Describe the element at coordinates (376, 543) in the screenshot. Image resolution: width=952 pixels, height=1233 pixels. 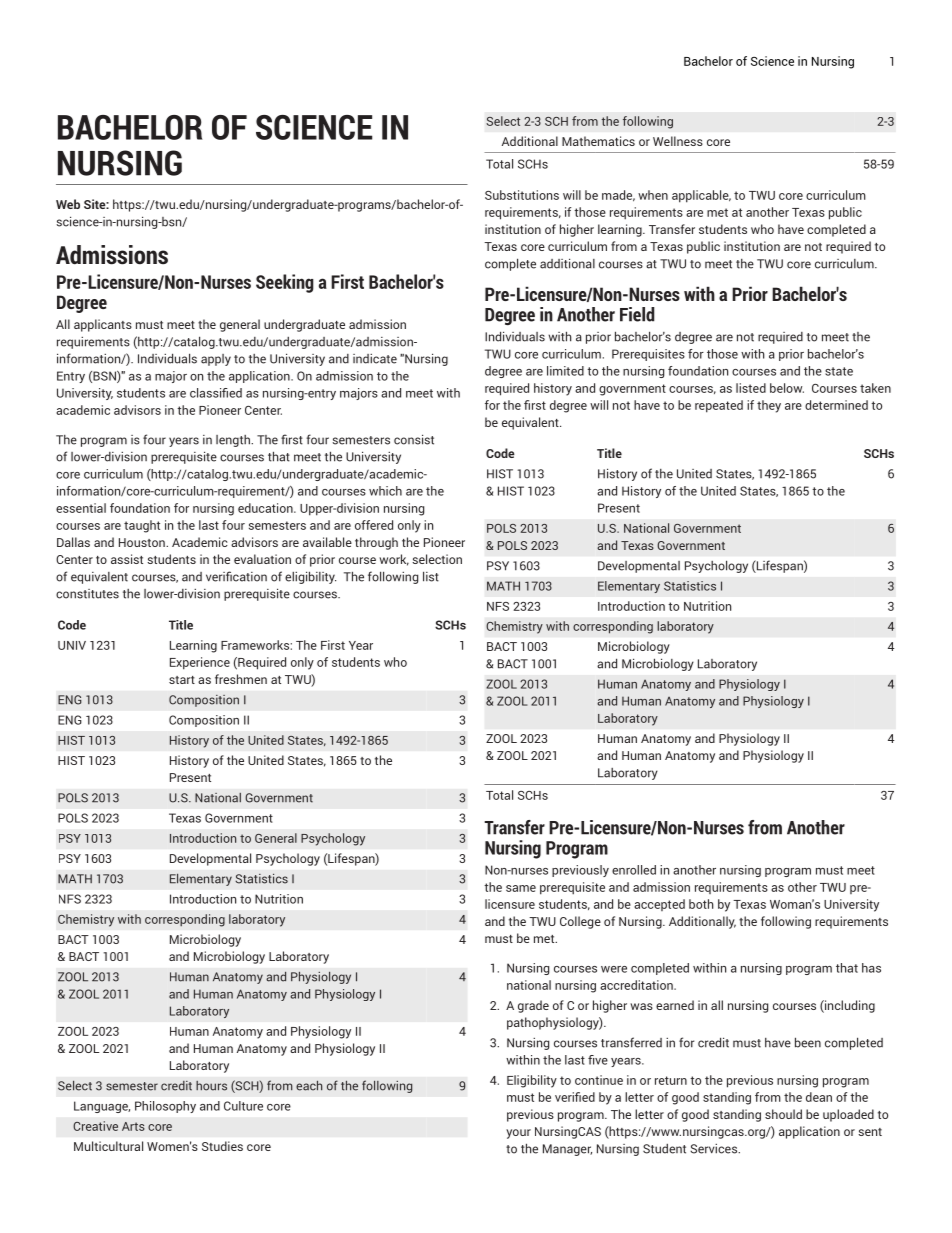
I see `through` at that location.
